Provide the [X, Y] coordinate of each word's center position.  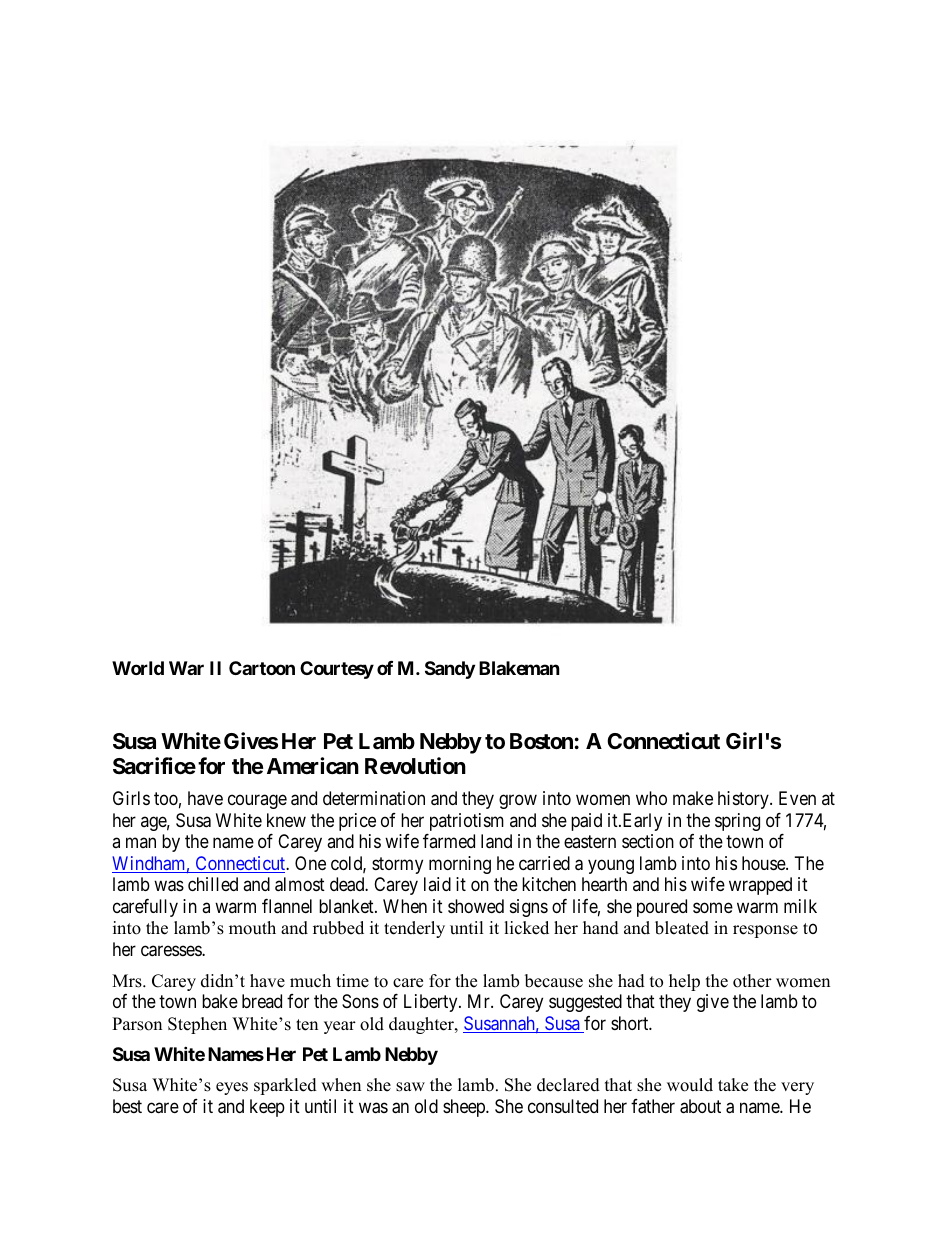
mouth [252, 928]
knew [286, 820]
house [764, 863]
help [684, 982]
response [765, 931]
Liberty [432, 1003]
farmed [449, 841]
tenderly [414, 929]
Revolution [415, 765]
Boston [541, 741]
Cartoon [262, 668]
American [313, 766]
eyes [232, 1088]
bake [220, 1001]
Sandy [450, 670]
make [693, 798]
